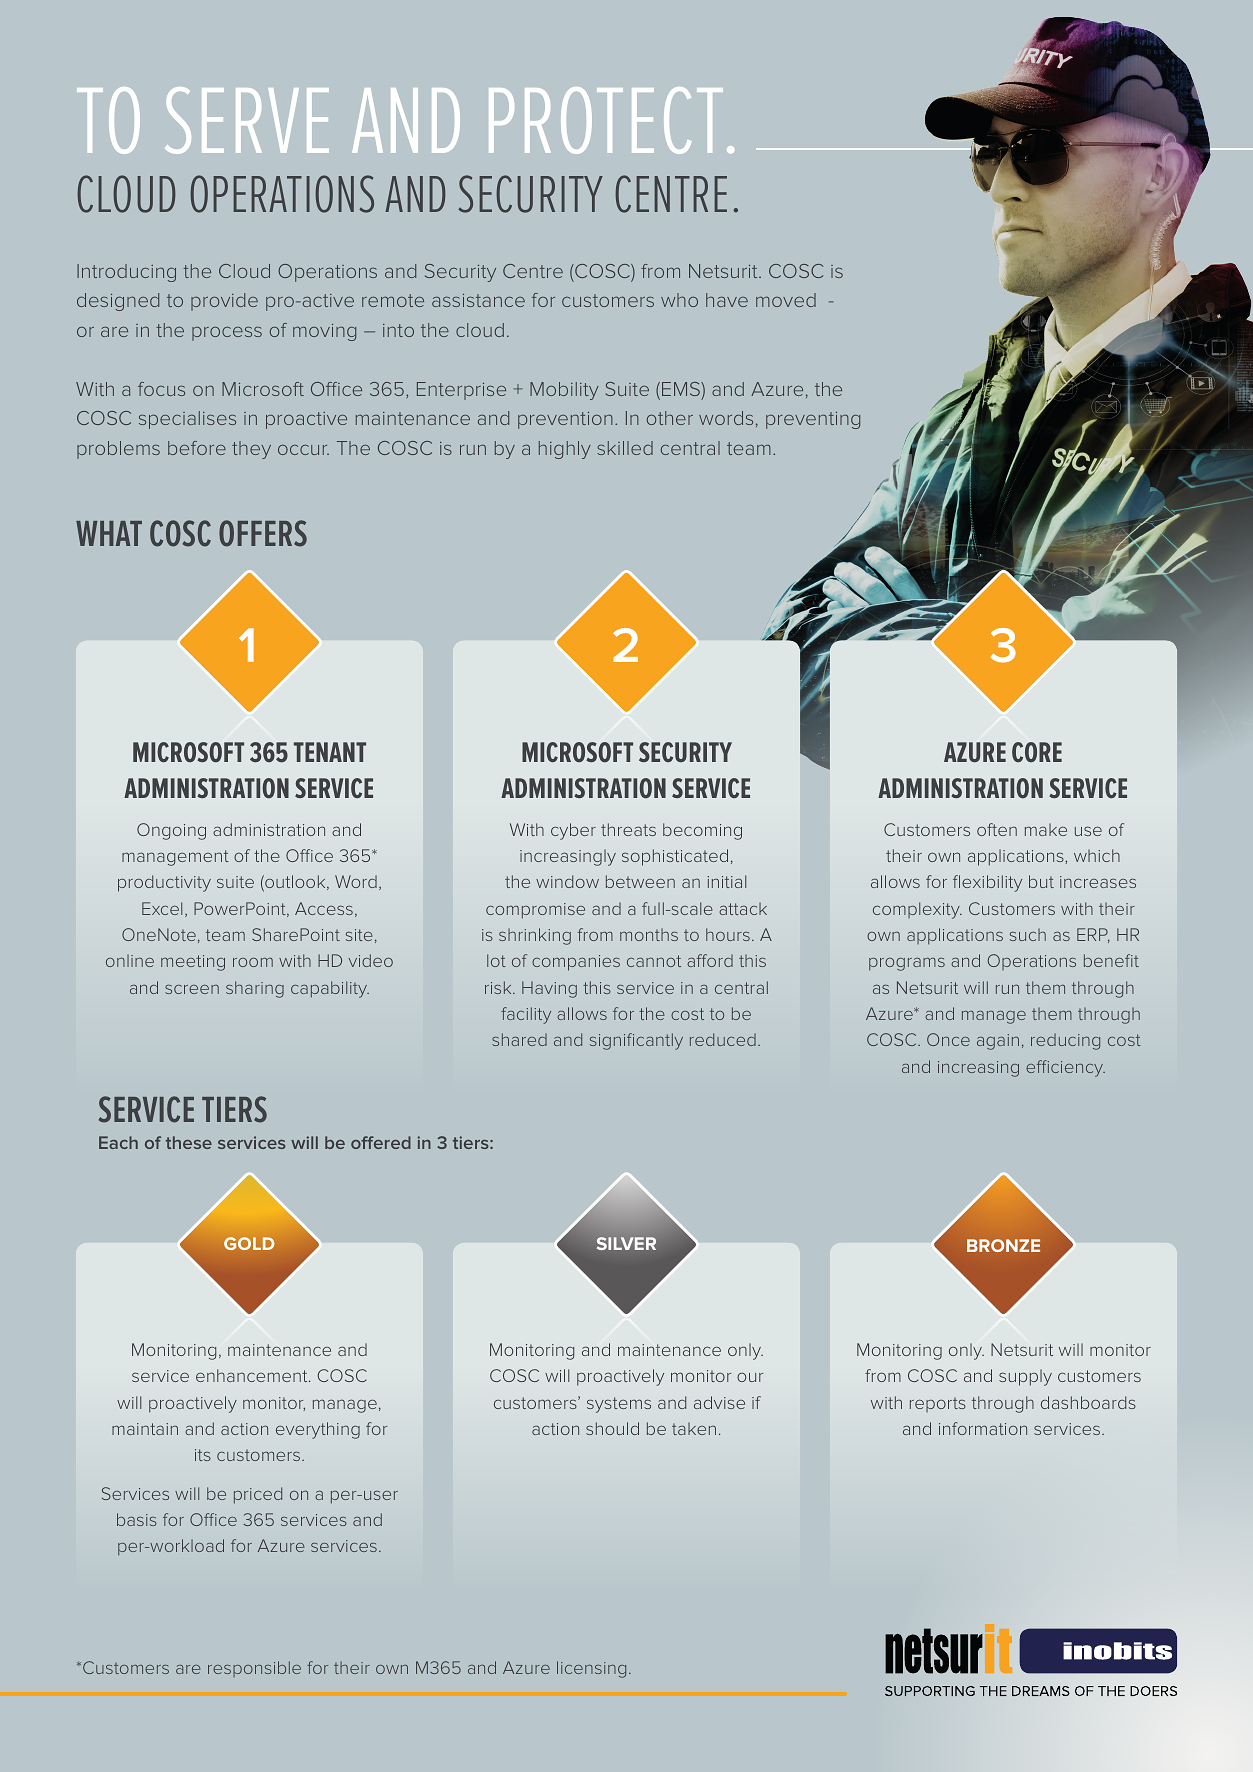 The image size is (1253, 1772). I want to click on PROTECT, so click(606, 120).
